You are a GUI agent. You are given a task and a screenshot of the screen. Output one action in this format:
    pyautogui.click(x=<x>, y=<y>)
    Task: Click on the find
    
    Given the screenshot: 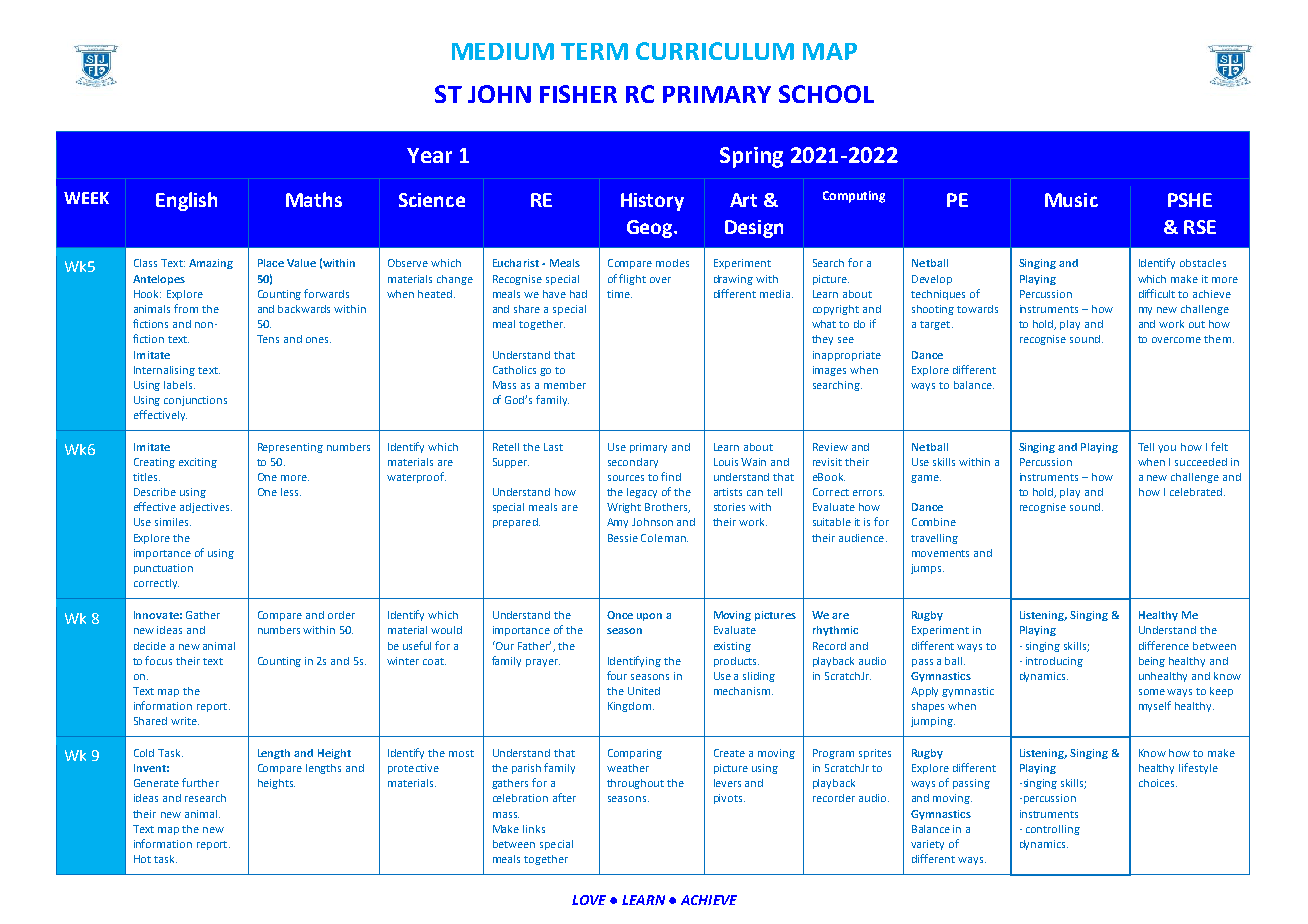 What is the action you would take?
    pyautogui.click(x=671, y=476)
